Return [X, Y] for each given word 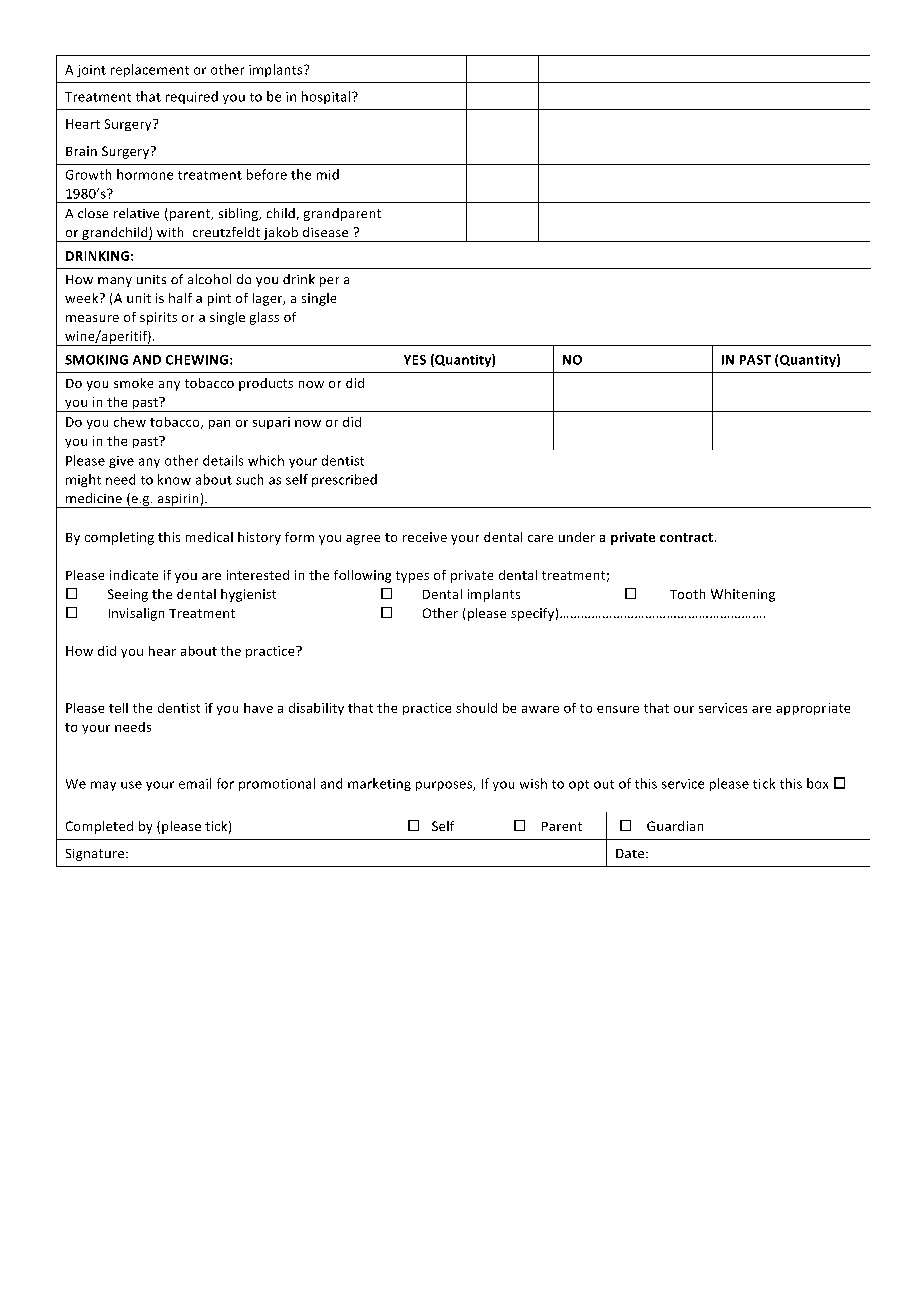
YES [415, 360]
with [170, 232]
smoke [133, 383]
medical [209, 537]
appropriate [813, 709]
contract [686, 537]
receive [425, 537]
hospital [327, 97]
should [476, 708]
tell [118, 708]
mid [328, 174]
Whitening [743, 595]
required [192, 97]
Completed [99, 827]
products [266, 384]
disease [325, 232]
